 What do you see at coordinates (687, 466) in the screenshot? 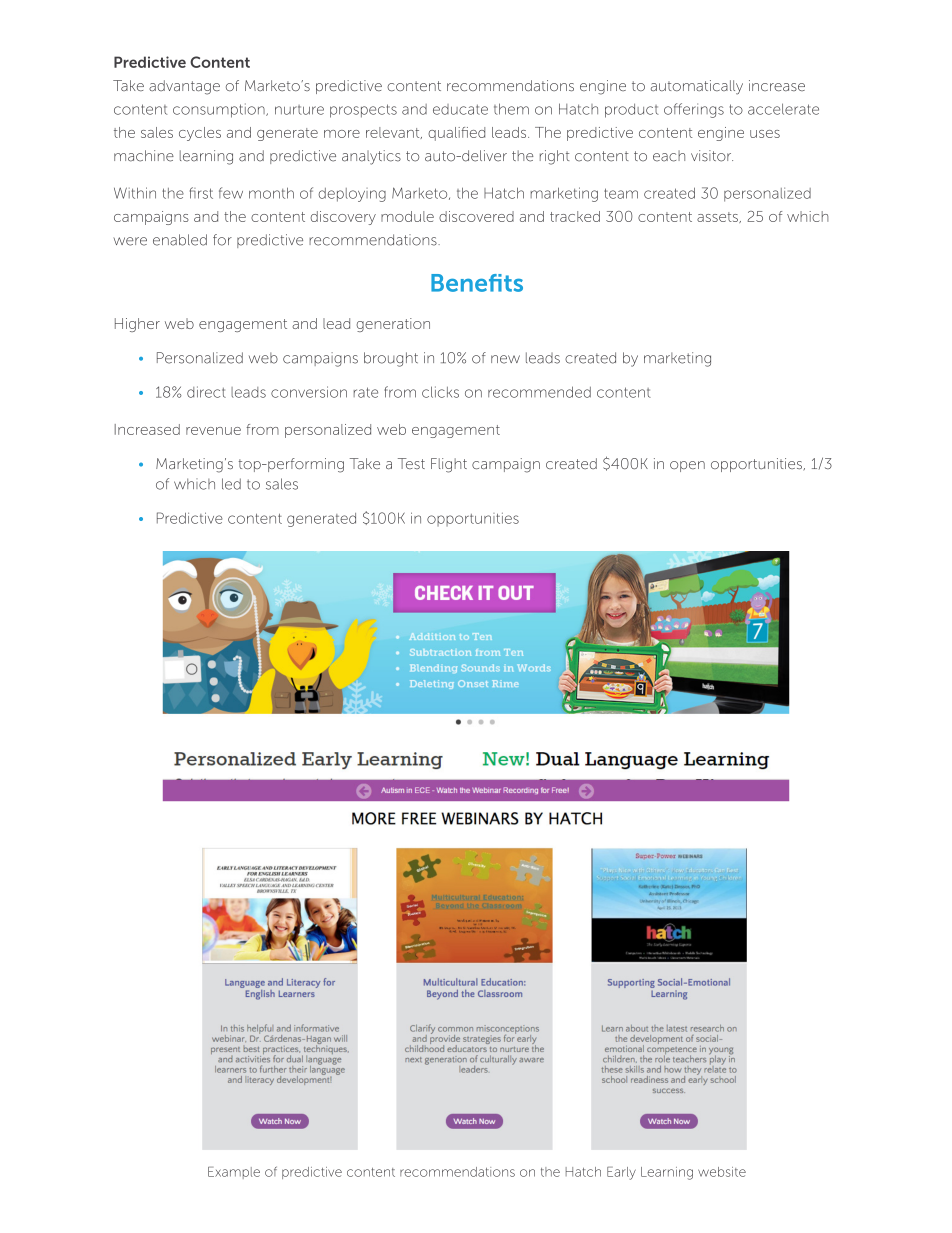
I see `open` at bounding box center [687, 466].
